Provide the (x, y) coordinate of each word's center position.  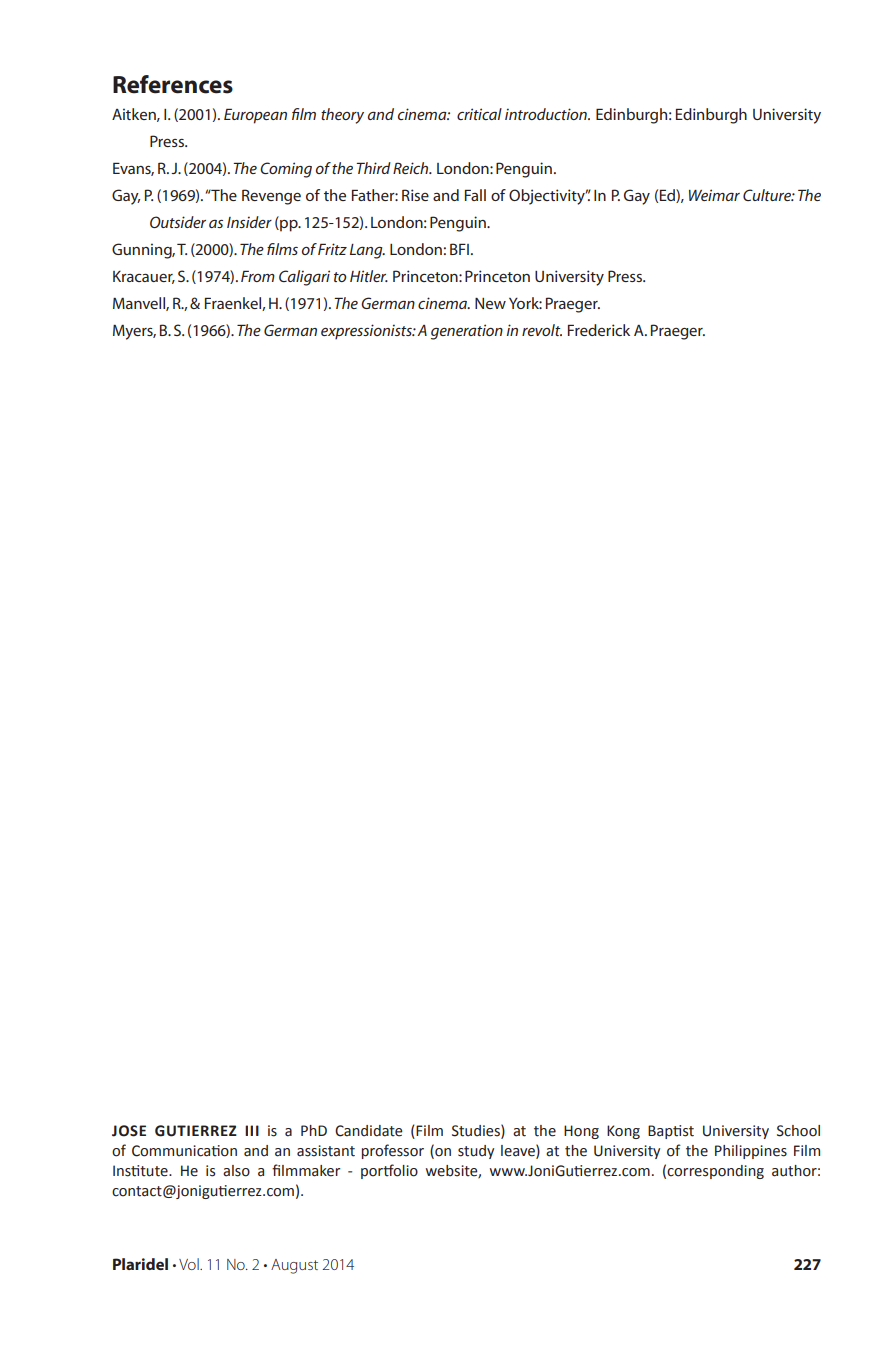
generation (467, 332)
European (255, 116)
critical (479, 114)
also (236, 1171)
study (476, 1152)
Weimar (714, 195)
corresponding (715, 1172)
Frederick (599, 330)
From (258, 276)
